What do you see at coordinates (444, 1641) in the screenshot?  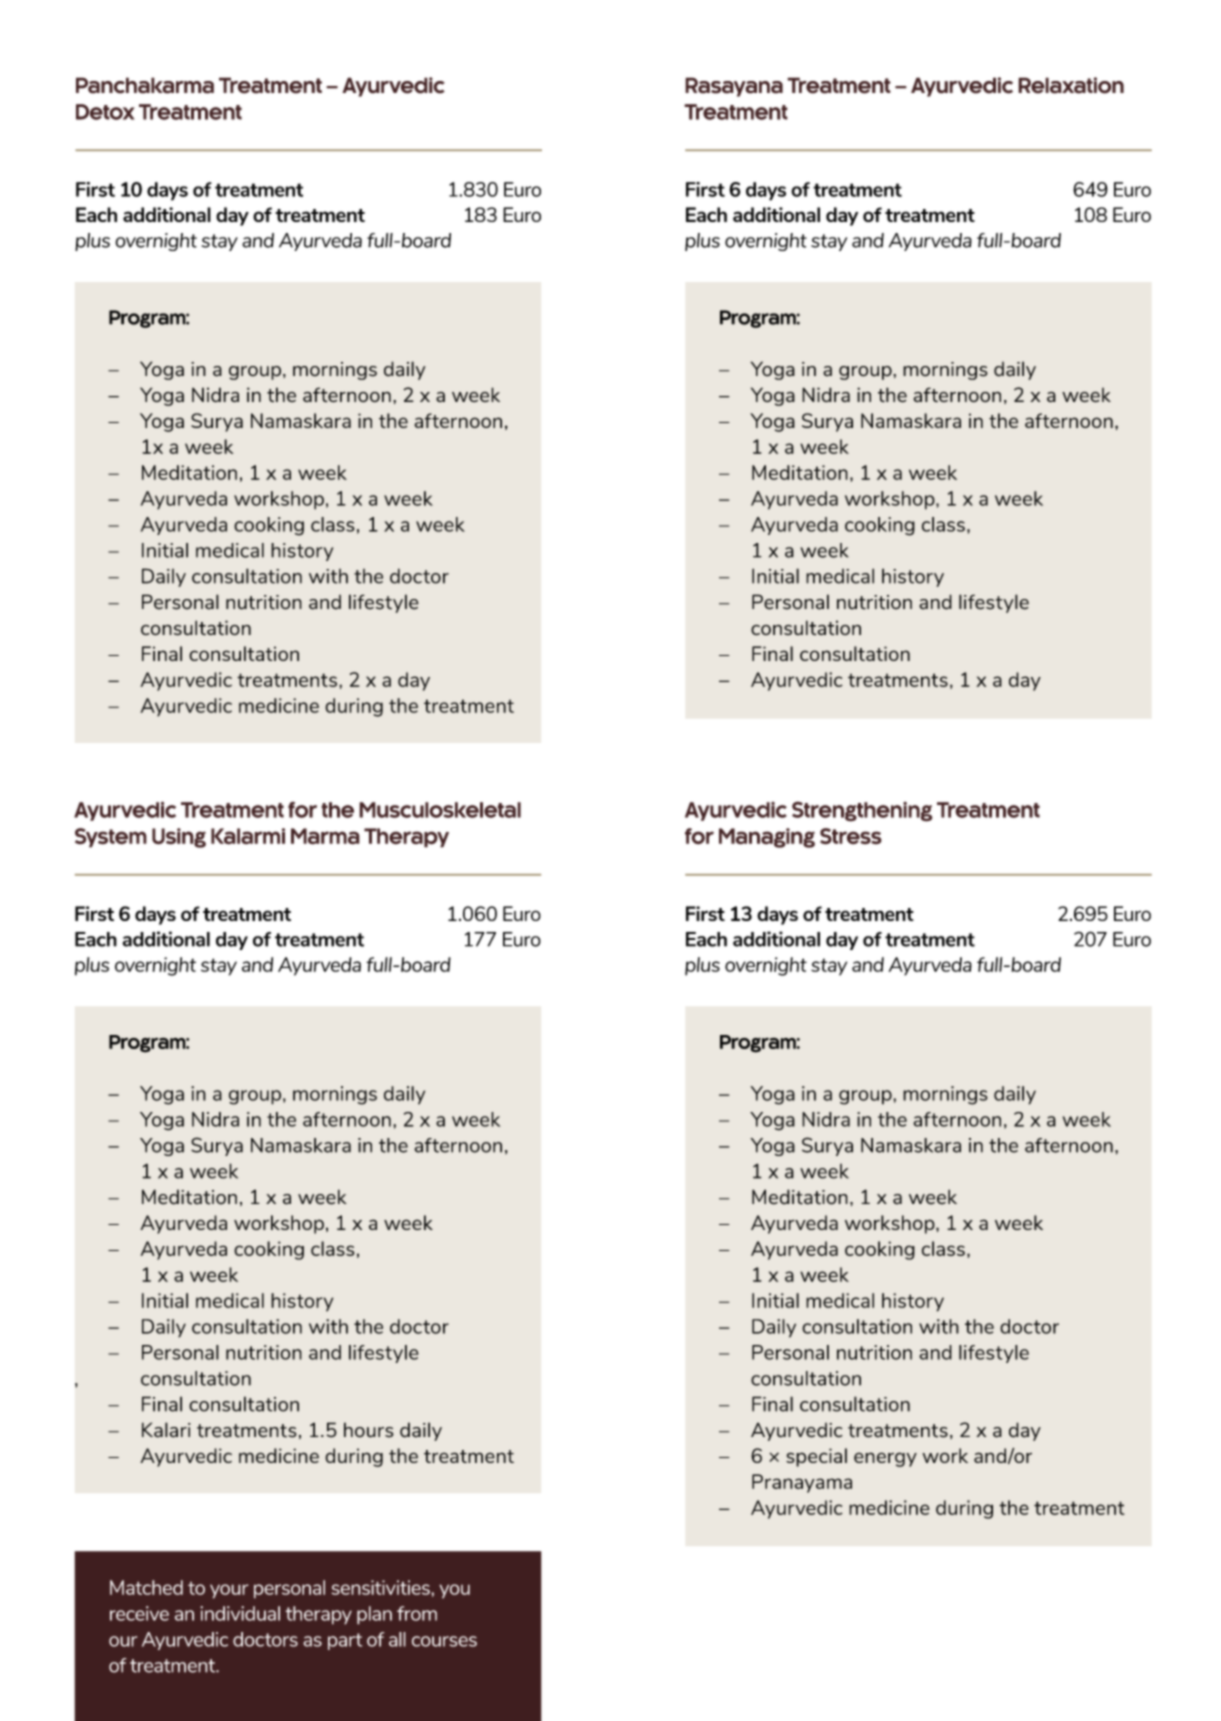 I see `courses` at bounding box center [444, 1641].
